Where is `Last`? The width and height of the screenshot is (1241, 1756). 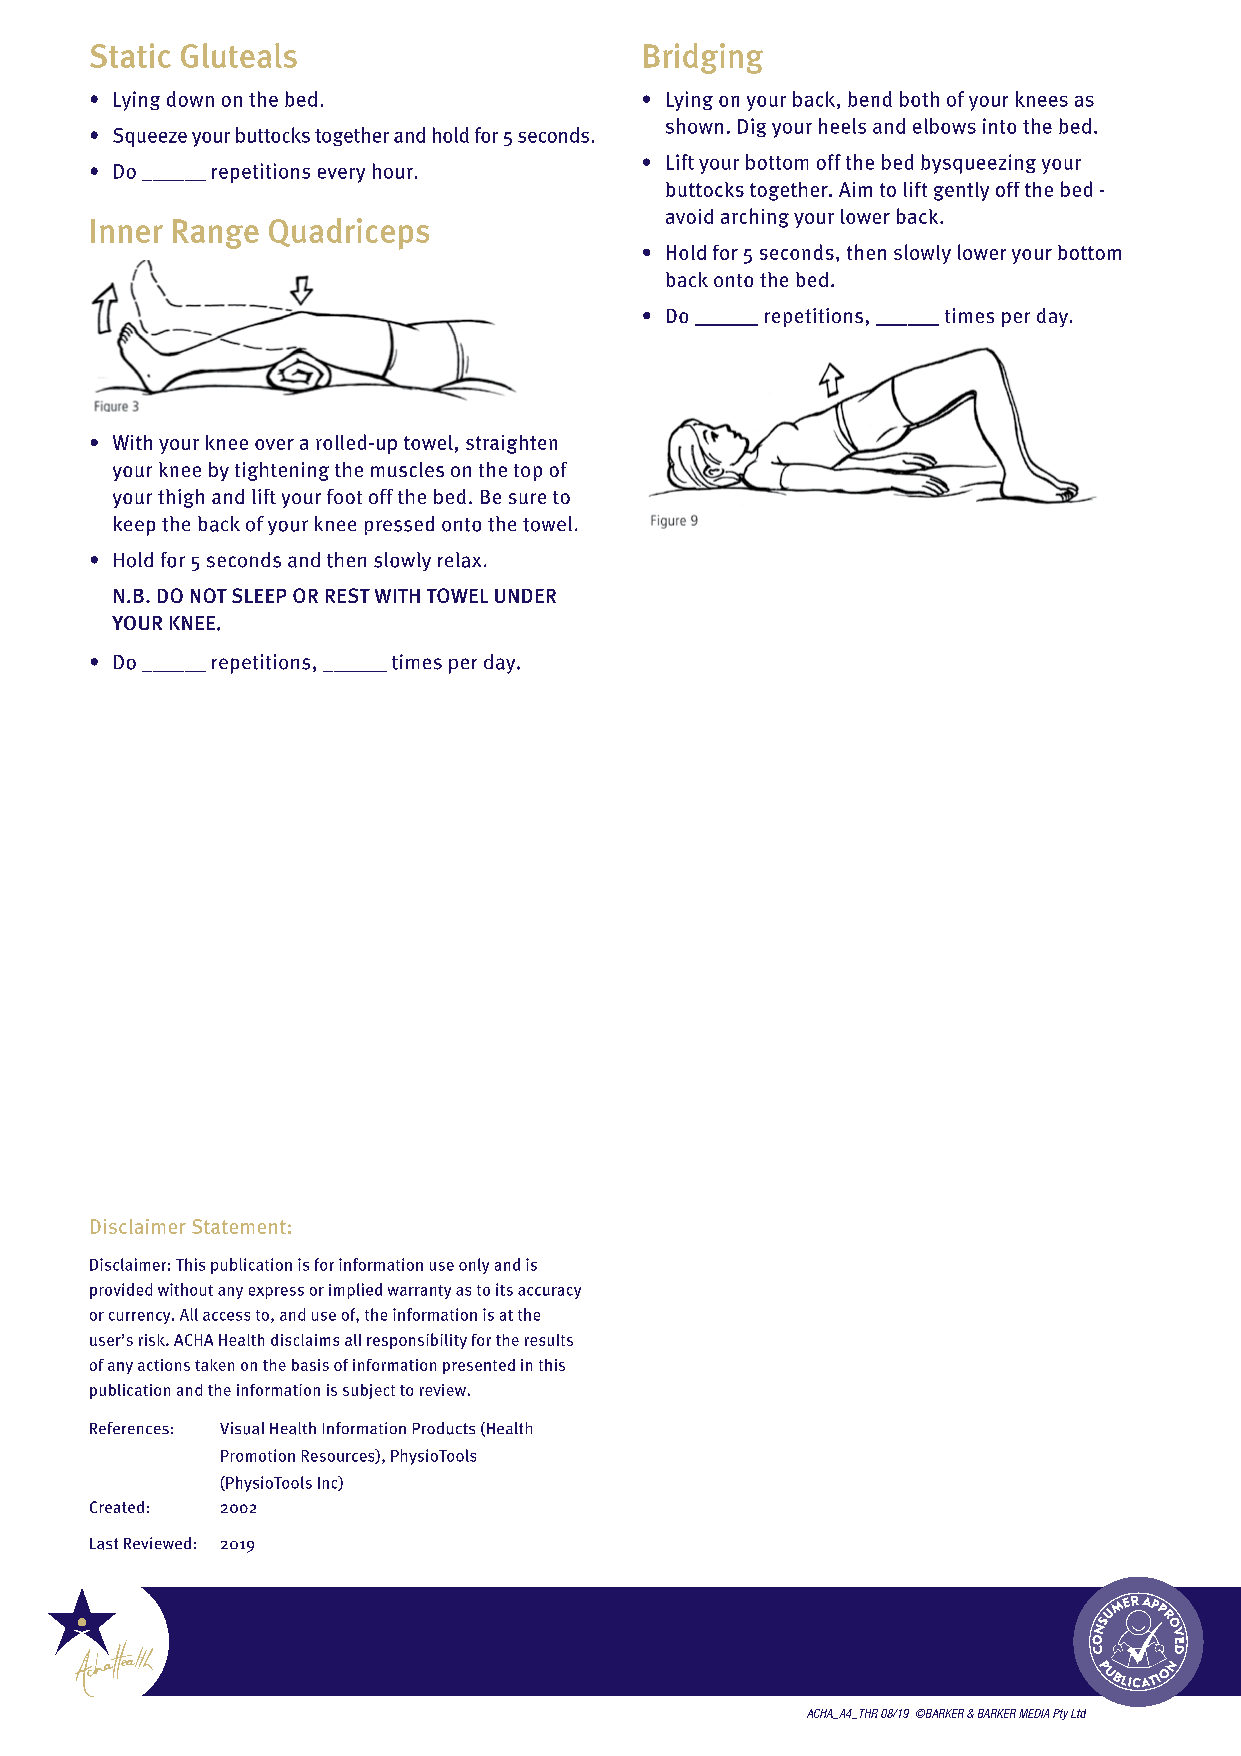
Last is located at coordinates (104, 1544).
